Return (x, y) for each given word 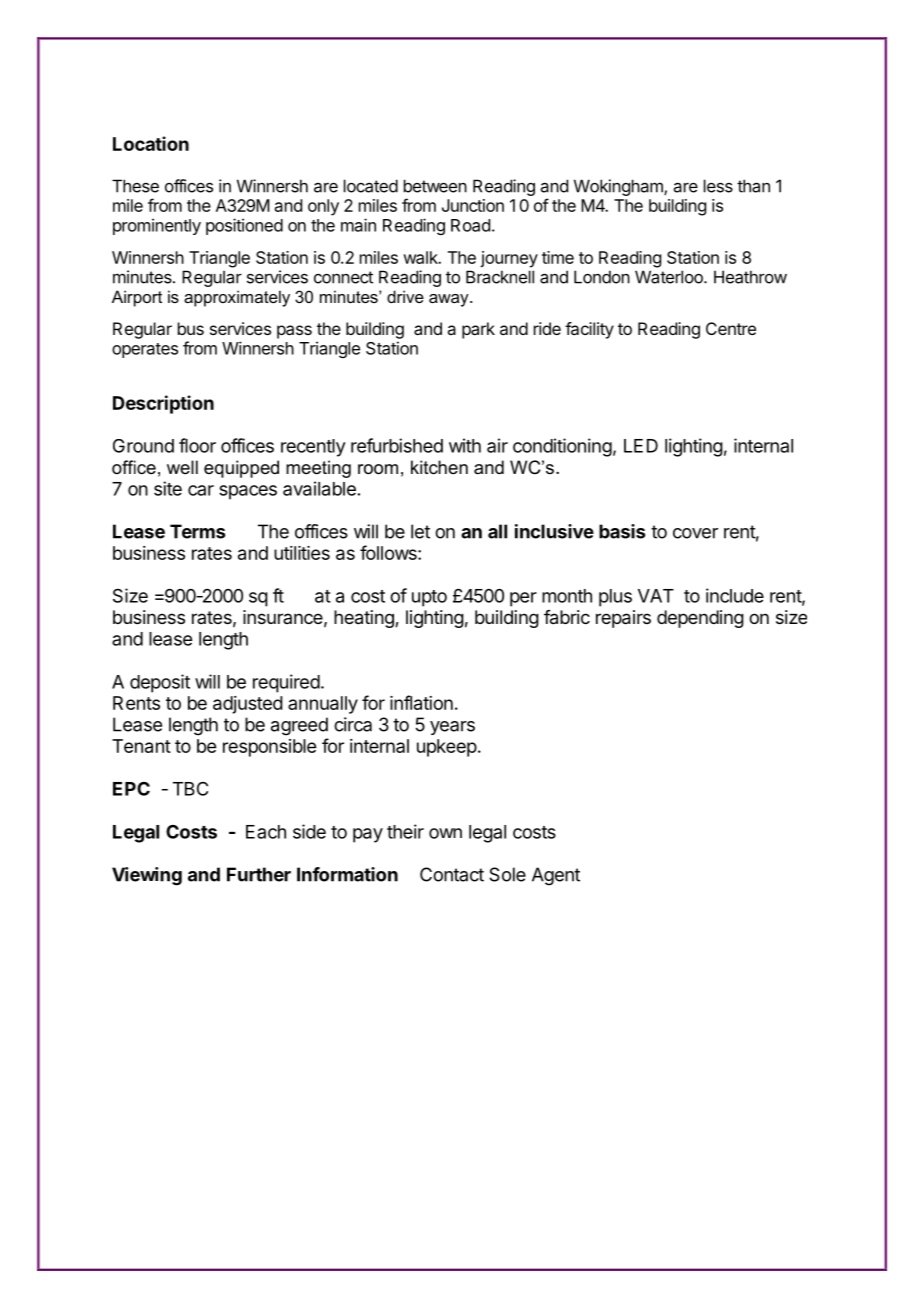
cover (695, 533)
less (718, 186)
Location (151, 143)
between (435, 186)
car (201, 490)
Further (259, 874)
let (420, 531)
